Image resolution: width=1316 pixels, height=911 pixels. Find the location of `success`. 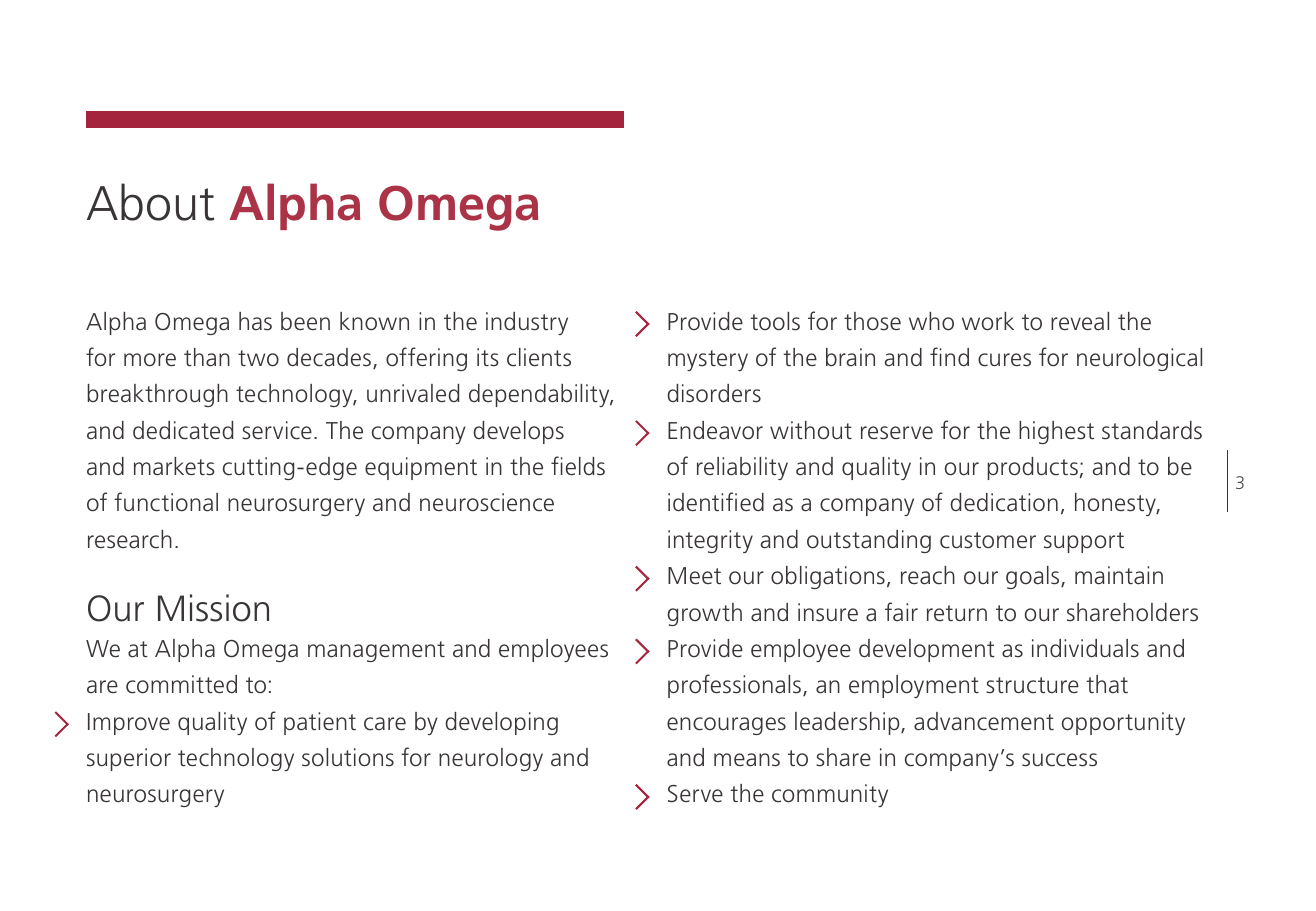

success is located at coordinates (1059, 760).
